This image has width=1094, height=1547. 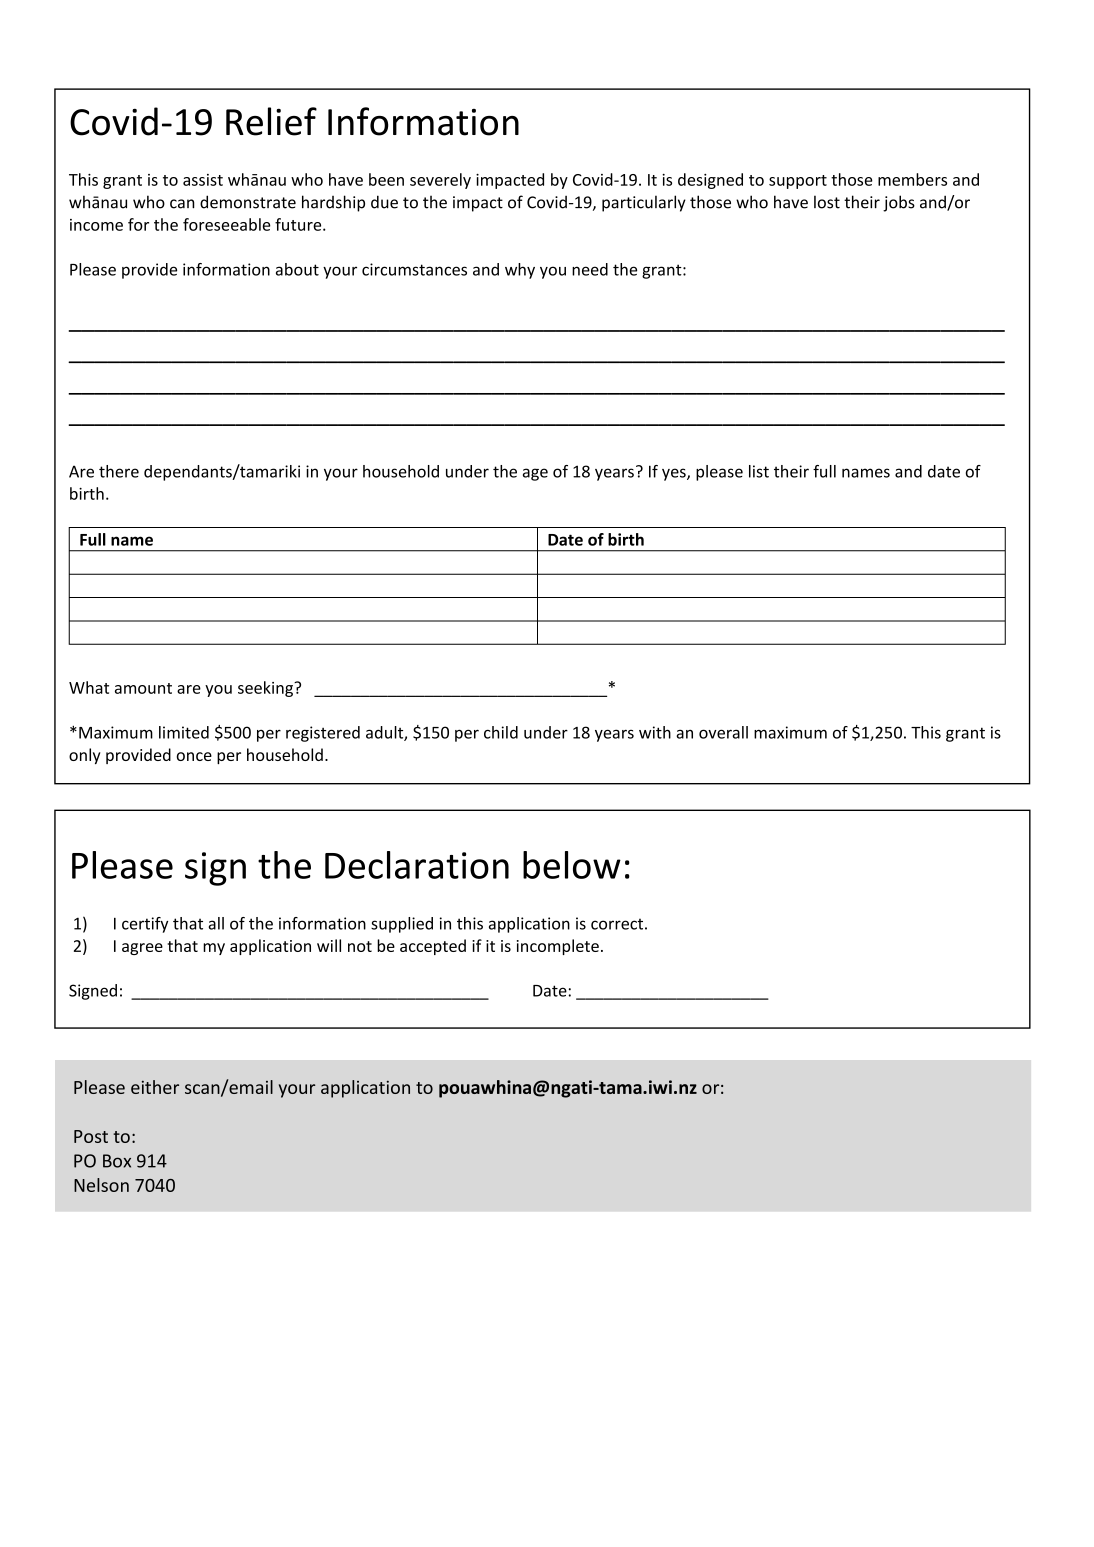 I want to click on age, so click(x=535, y=474).
